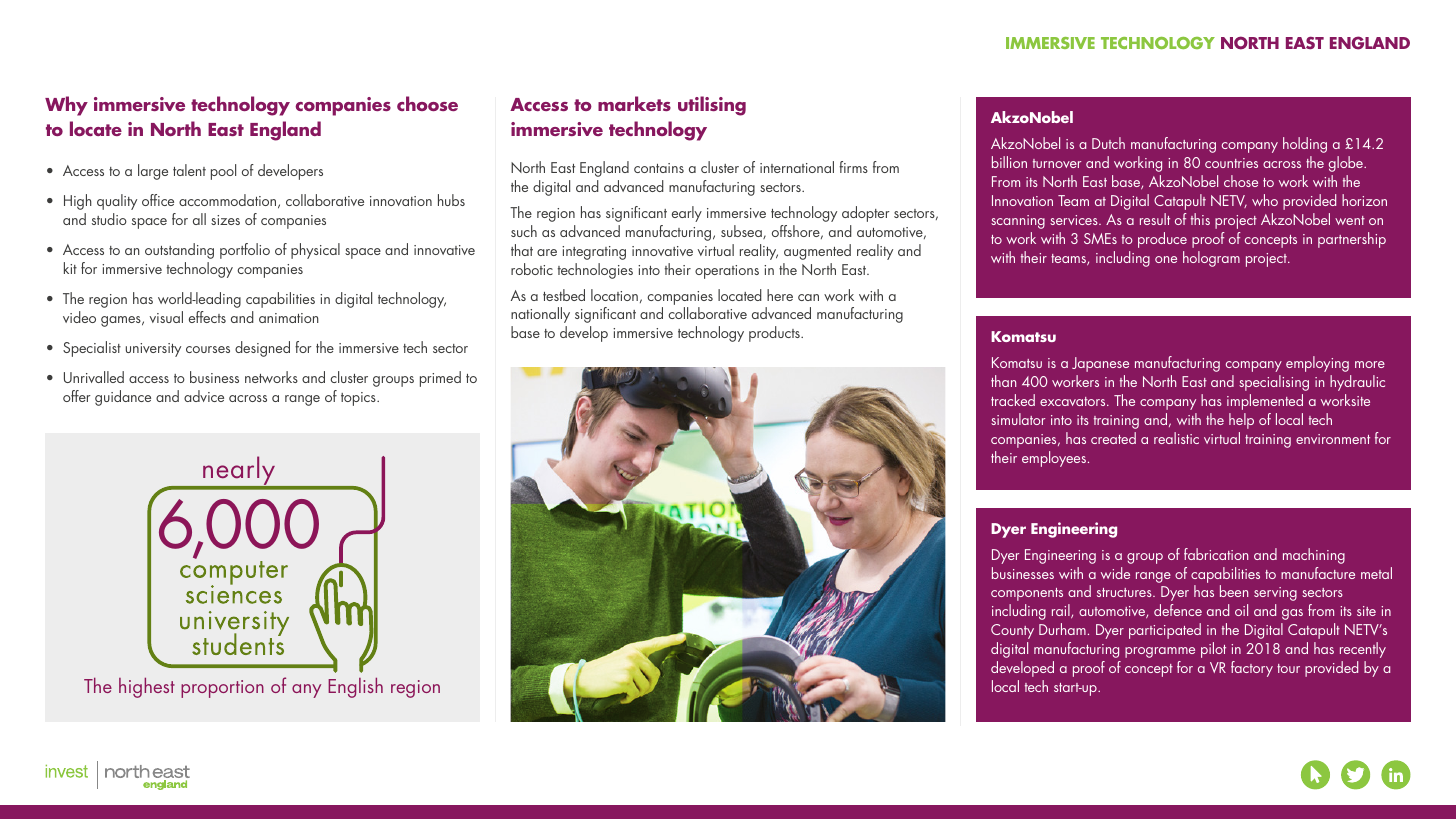 The height and width of the screenshot is (819, 1456). What do you see at coordinates (222, 689) in the screenshot?
I see `proportion` at bounding box center [222, 689].
